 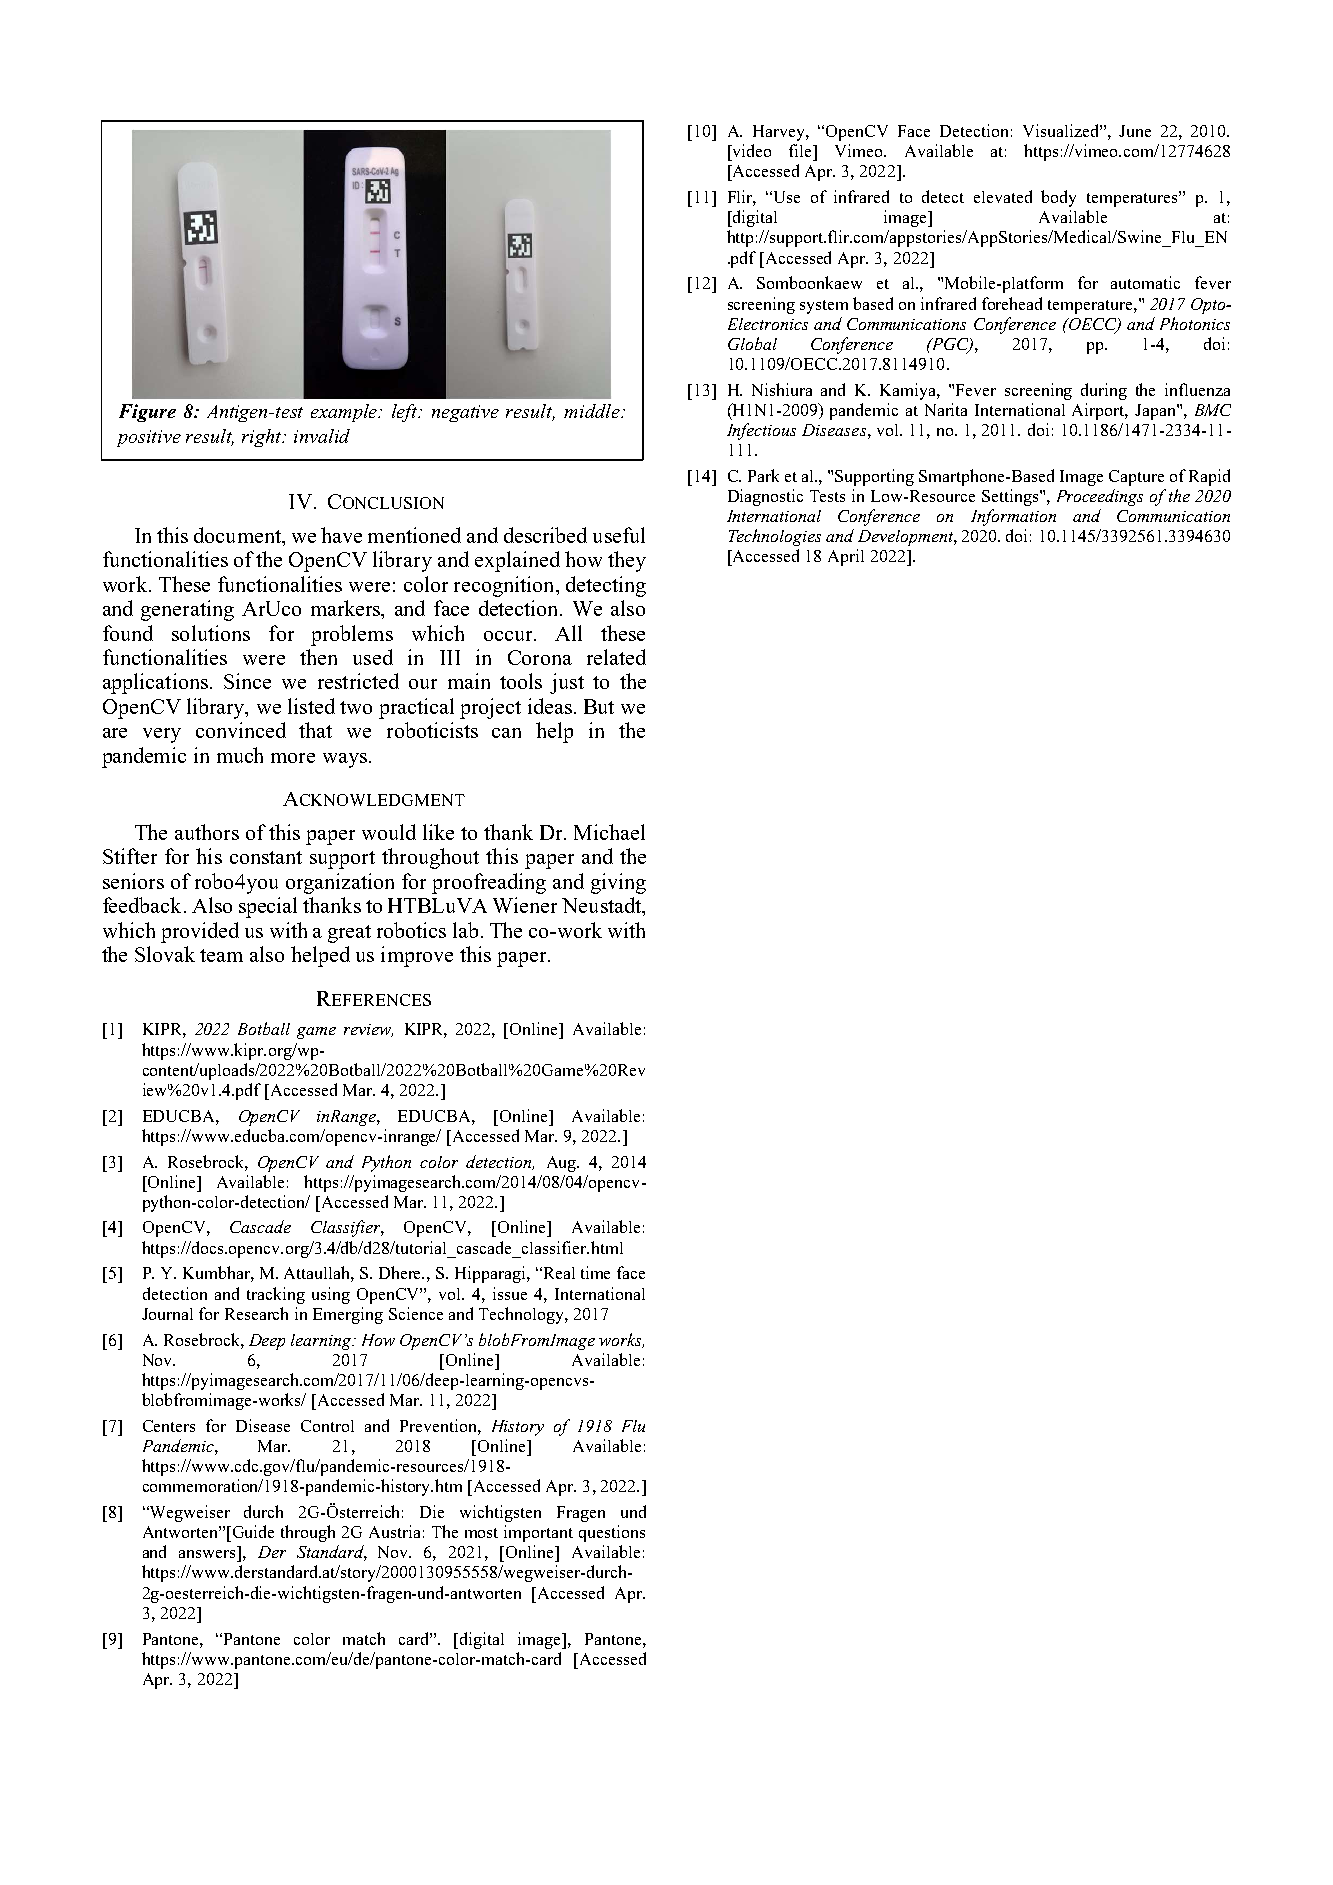 I want to click on time, so click(x=595, y=1272).
